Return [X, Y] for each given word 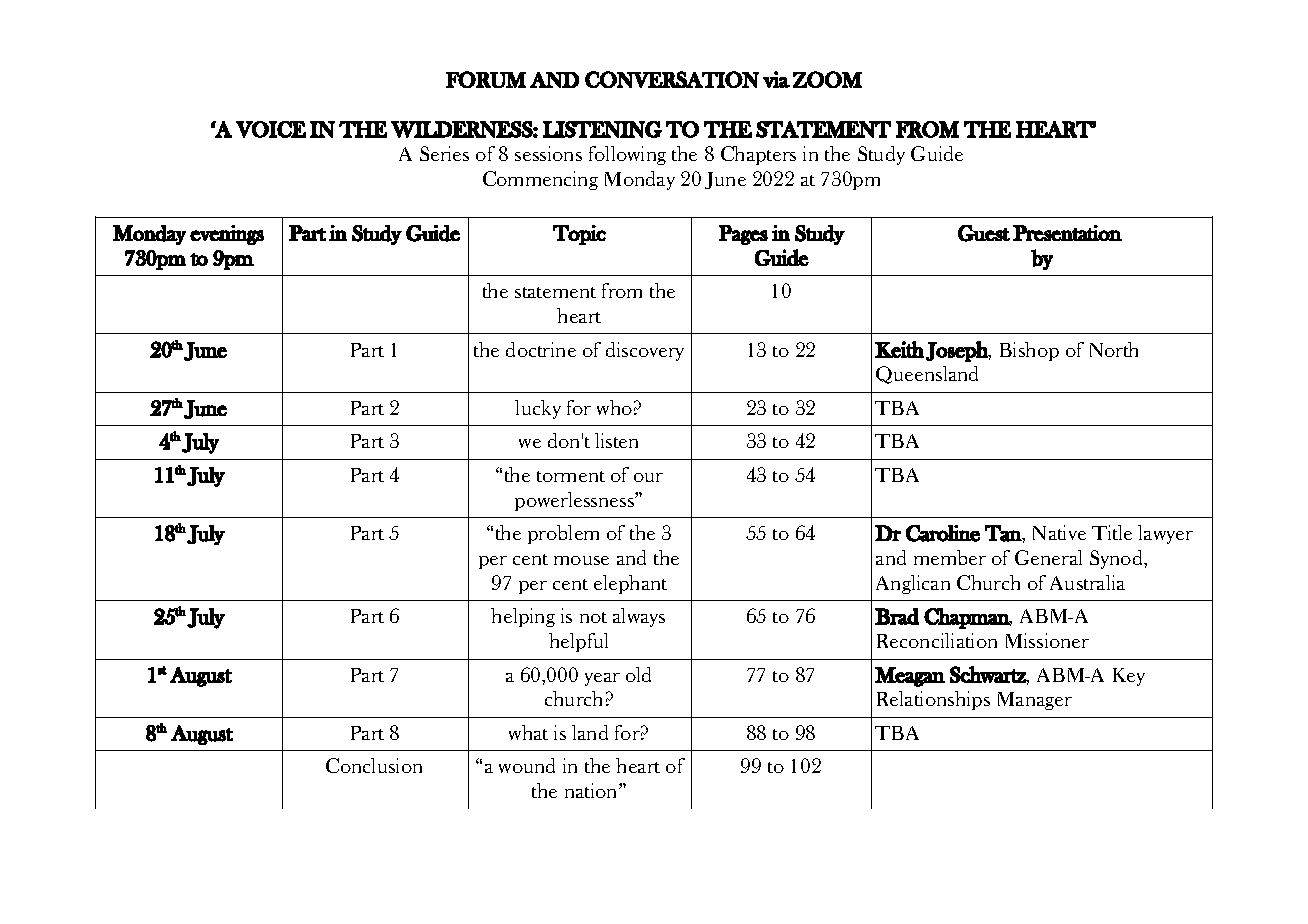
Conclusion [374, 765]
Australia [1087, 582]
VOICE [271, 129]
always [639, 617]
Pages [743, 235]
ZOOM [827, 79]
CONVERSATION [672, 79]
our [648, 477]
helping [523, 617]
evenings [227, 235]
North [1114, 349]
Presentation [1067, 233]
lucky [538, 409]
